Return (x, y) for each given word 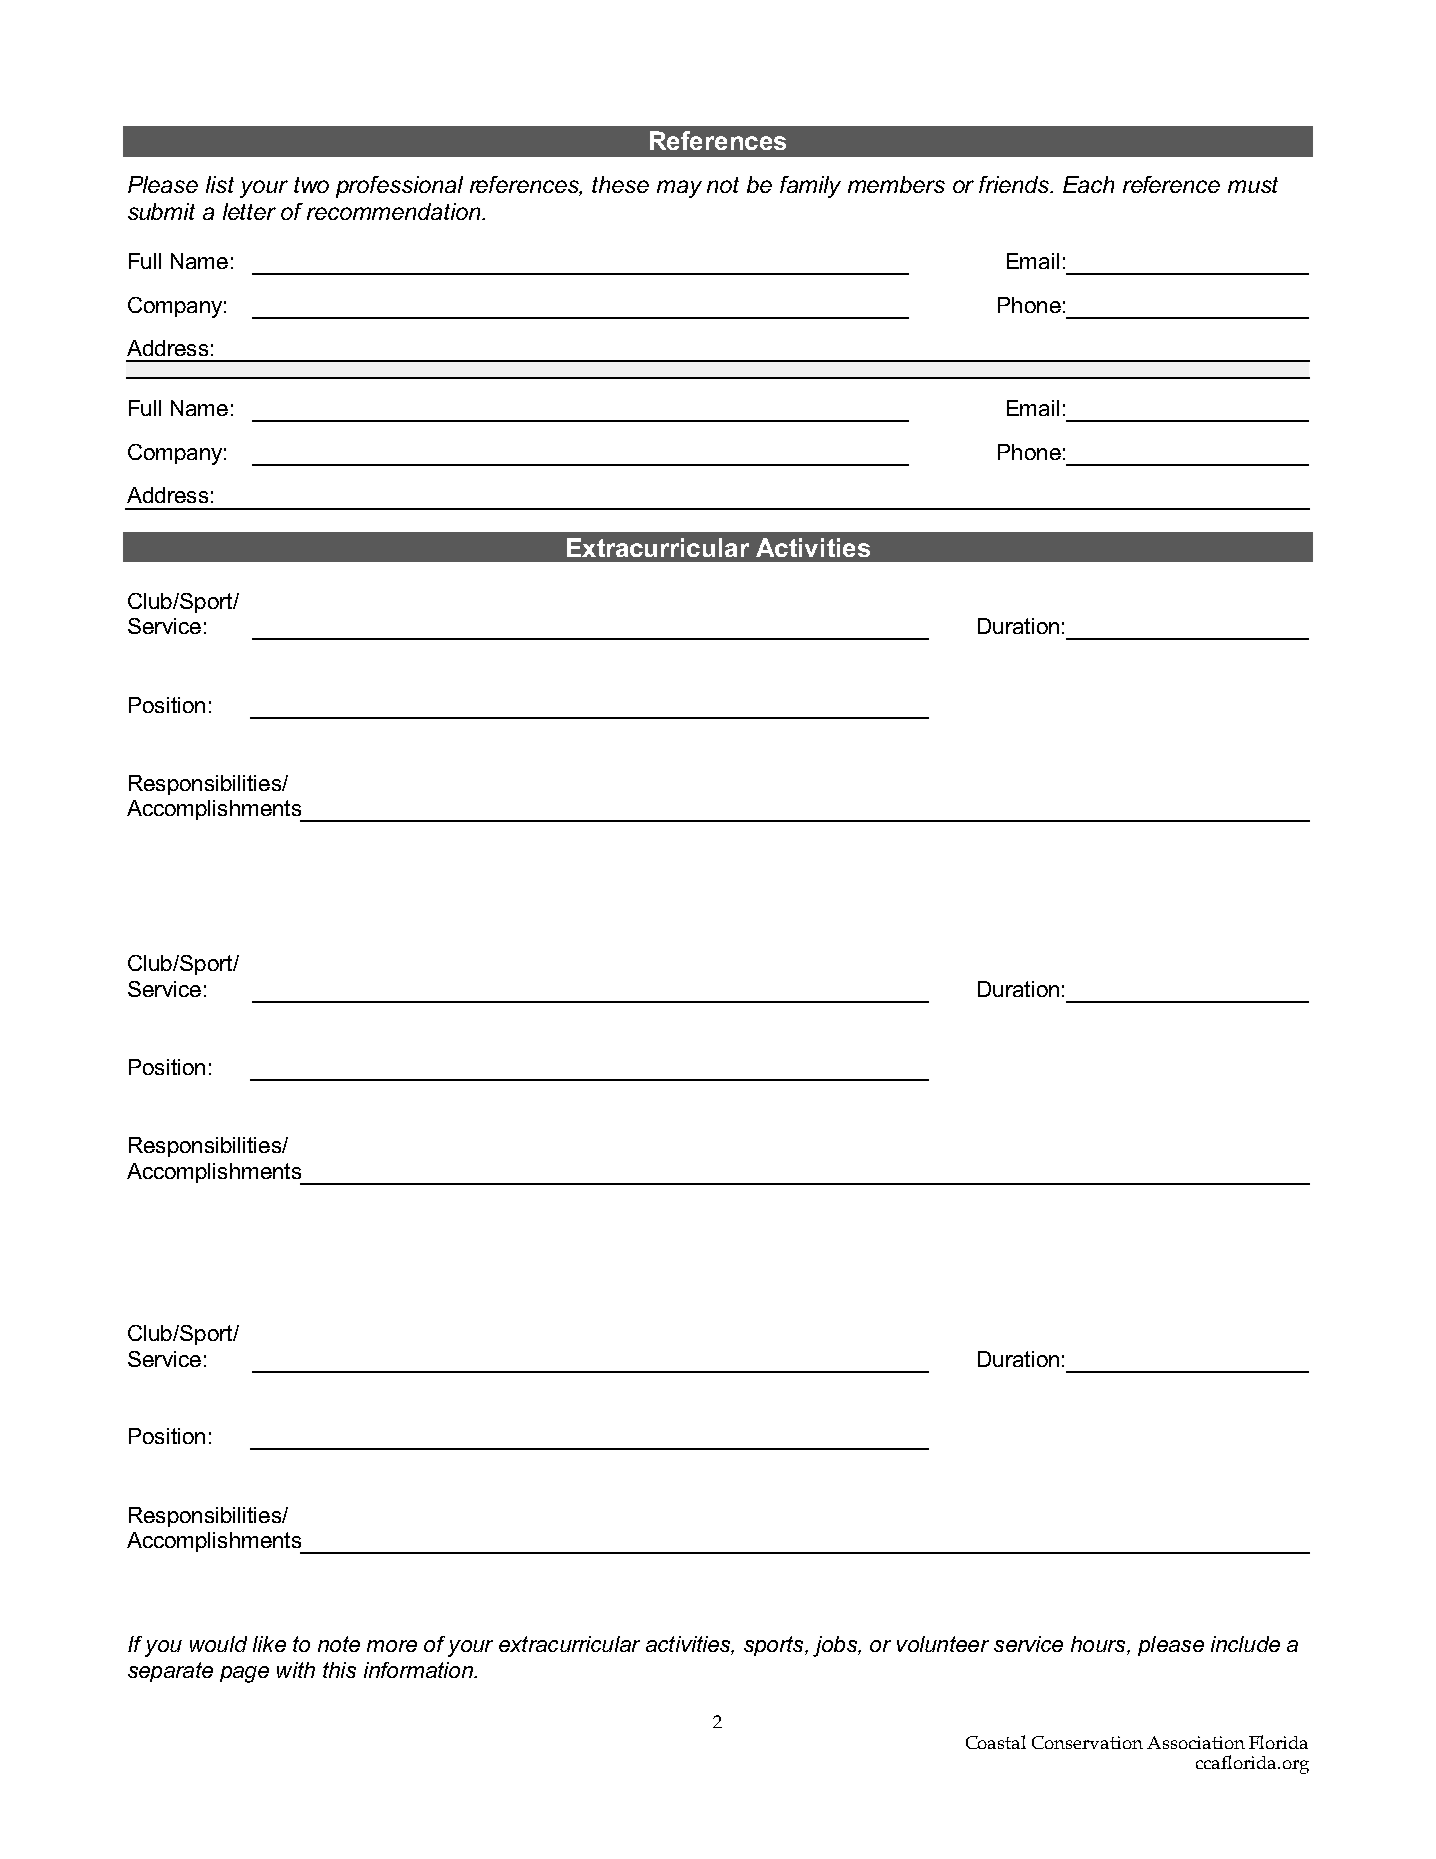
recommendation (395, 211)
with (296, 1670)
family (810, 187)
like (269, 1644)
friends (1015, 184)
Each (1088, 184)
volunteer (943, 1644)
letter (249, 211)
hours (1099, 1644)
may (679, 189)
